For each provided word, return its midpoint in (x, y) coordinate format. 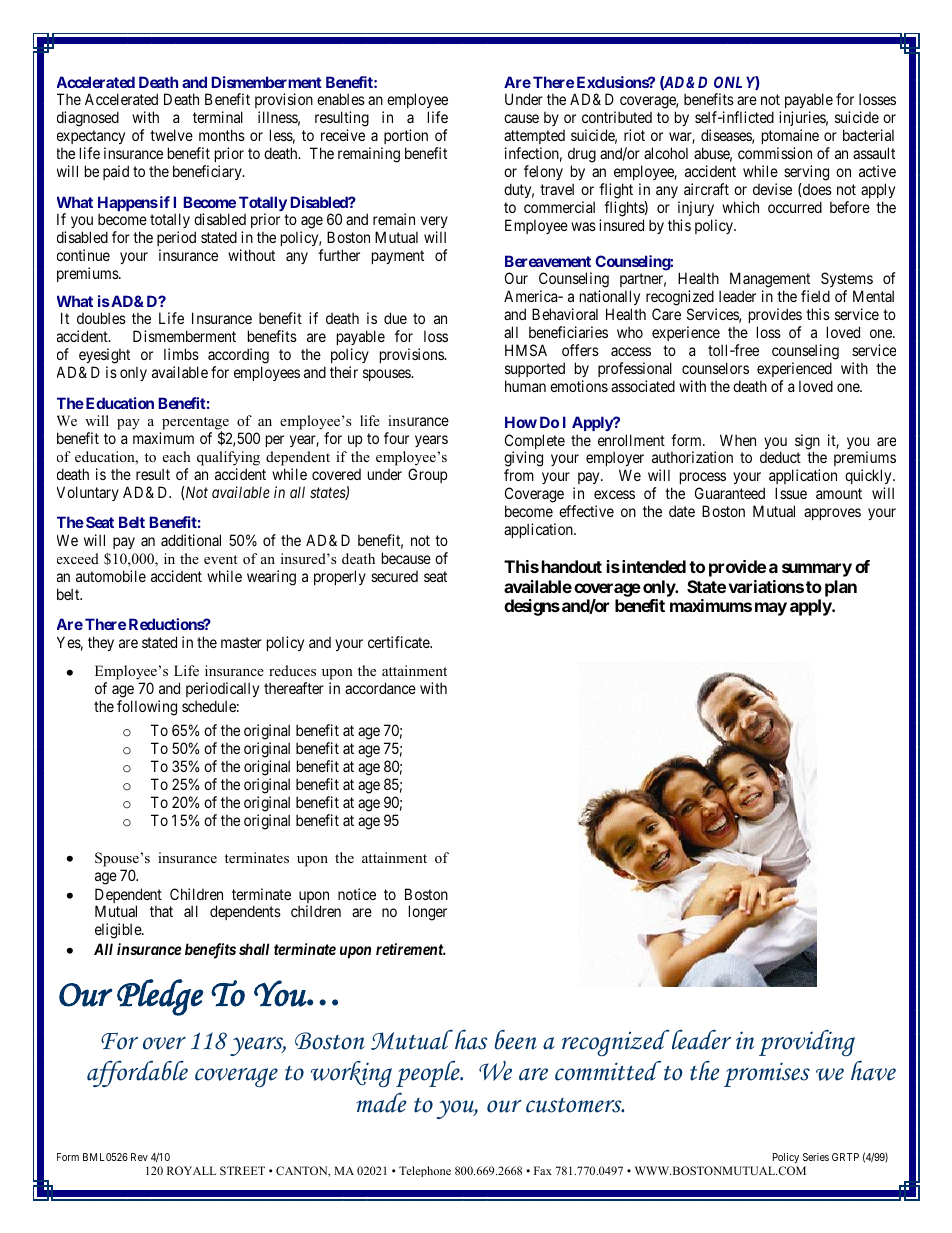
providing (807, 1043)
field (815, 296)
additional (191, 540)
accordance (380, 688)
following (147, 708)
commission (775, 153)
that (161, 911)
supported (535, 369)
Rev (139, 1157)
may (771, 609)
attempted (534, 137)
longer (428, 913)
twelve (171, 135)
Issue (791, 493)
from (519, 475)
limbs (181, 354)
